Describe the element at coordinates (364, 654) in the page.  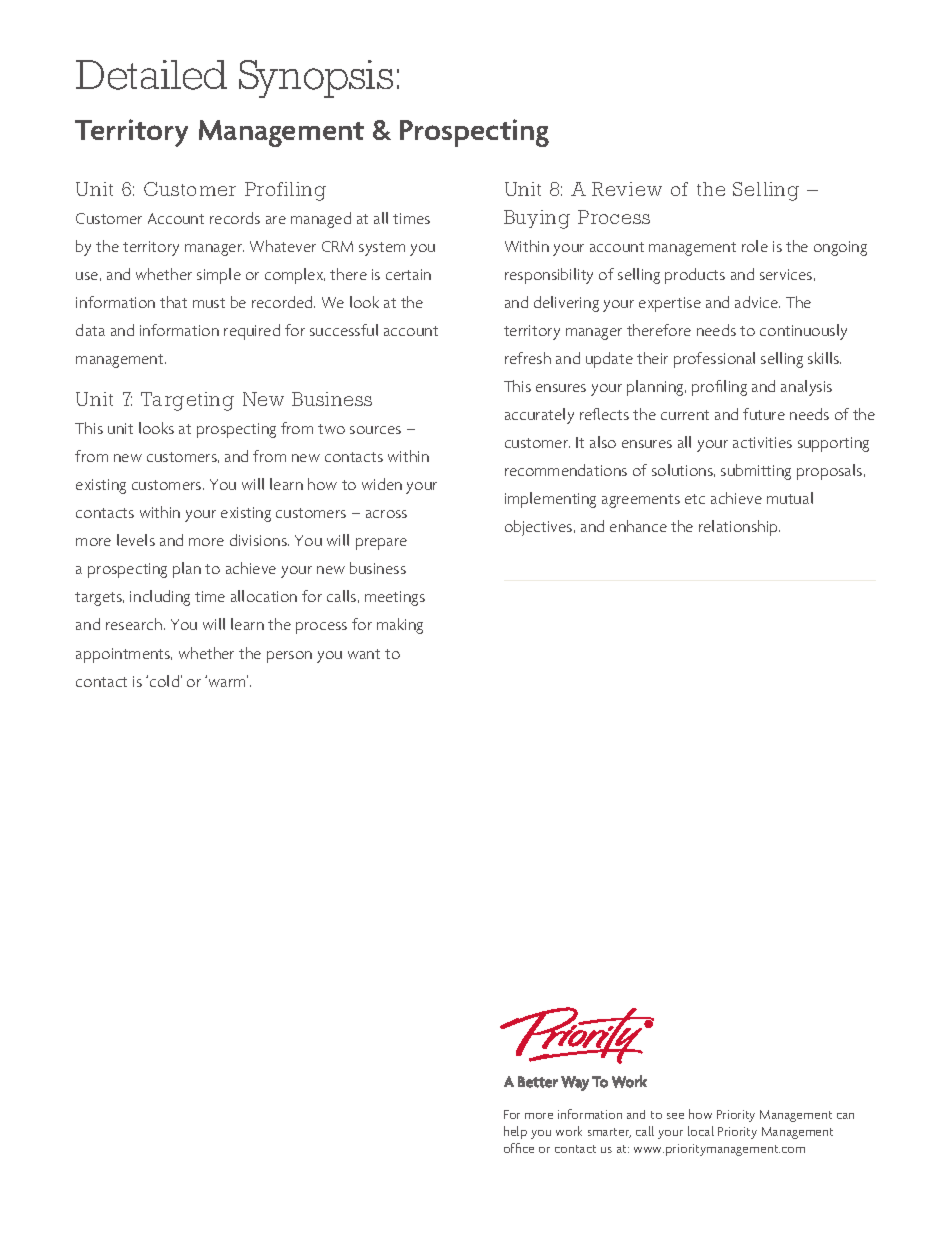
I see `want` at that location.
